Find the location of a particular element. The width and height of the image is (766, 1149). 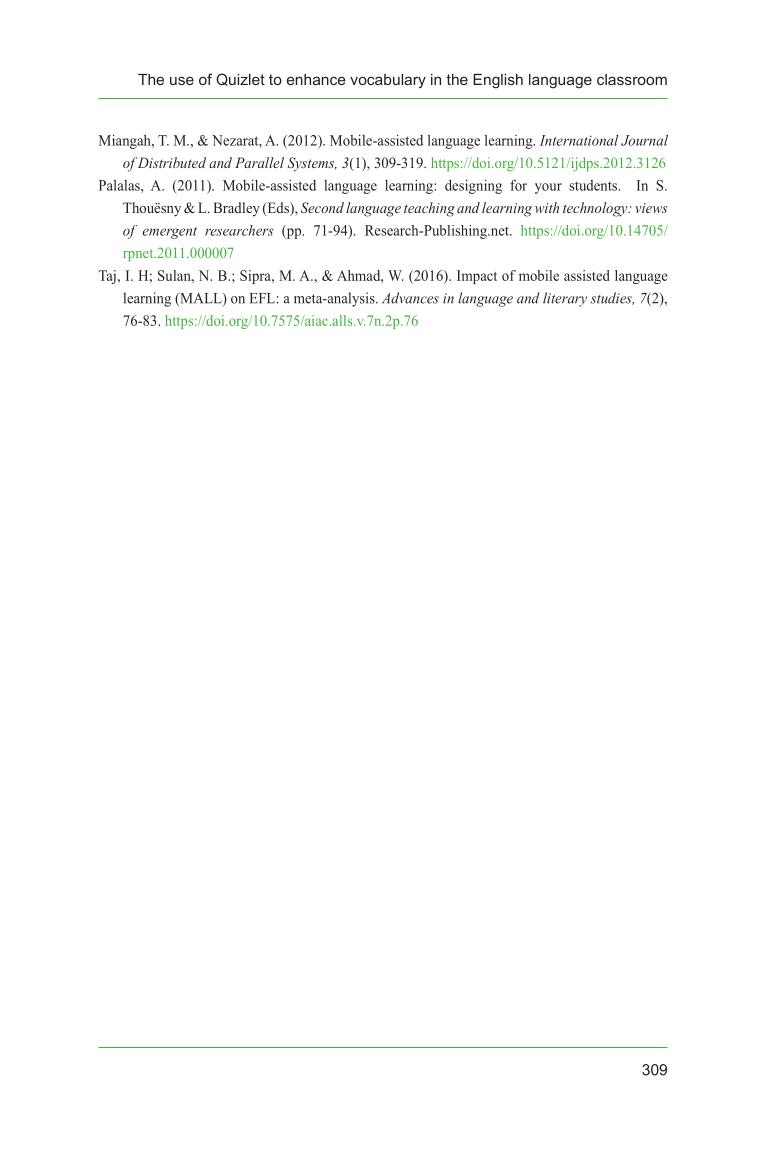

teaching is located at coordinates (429, 209).
